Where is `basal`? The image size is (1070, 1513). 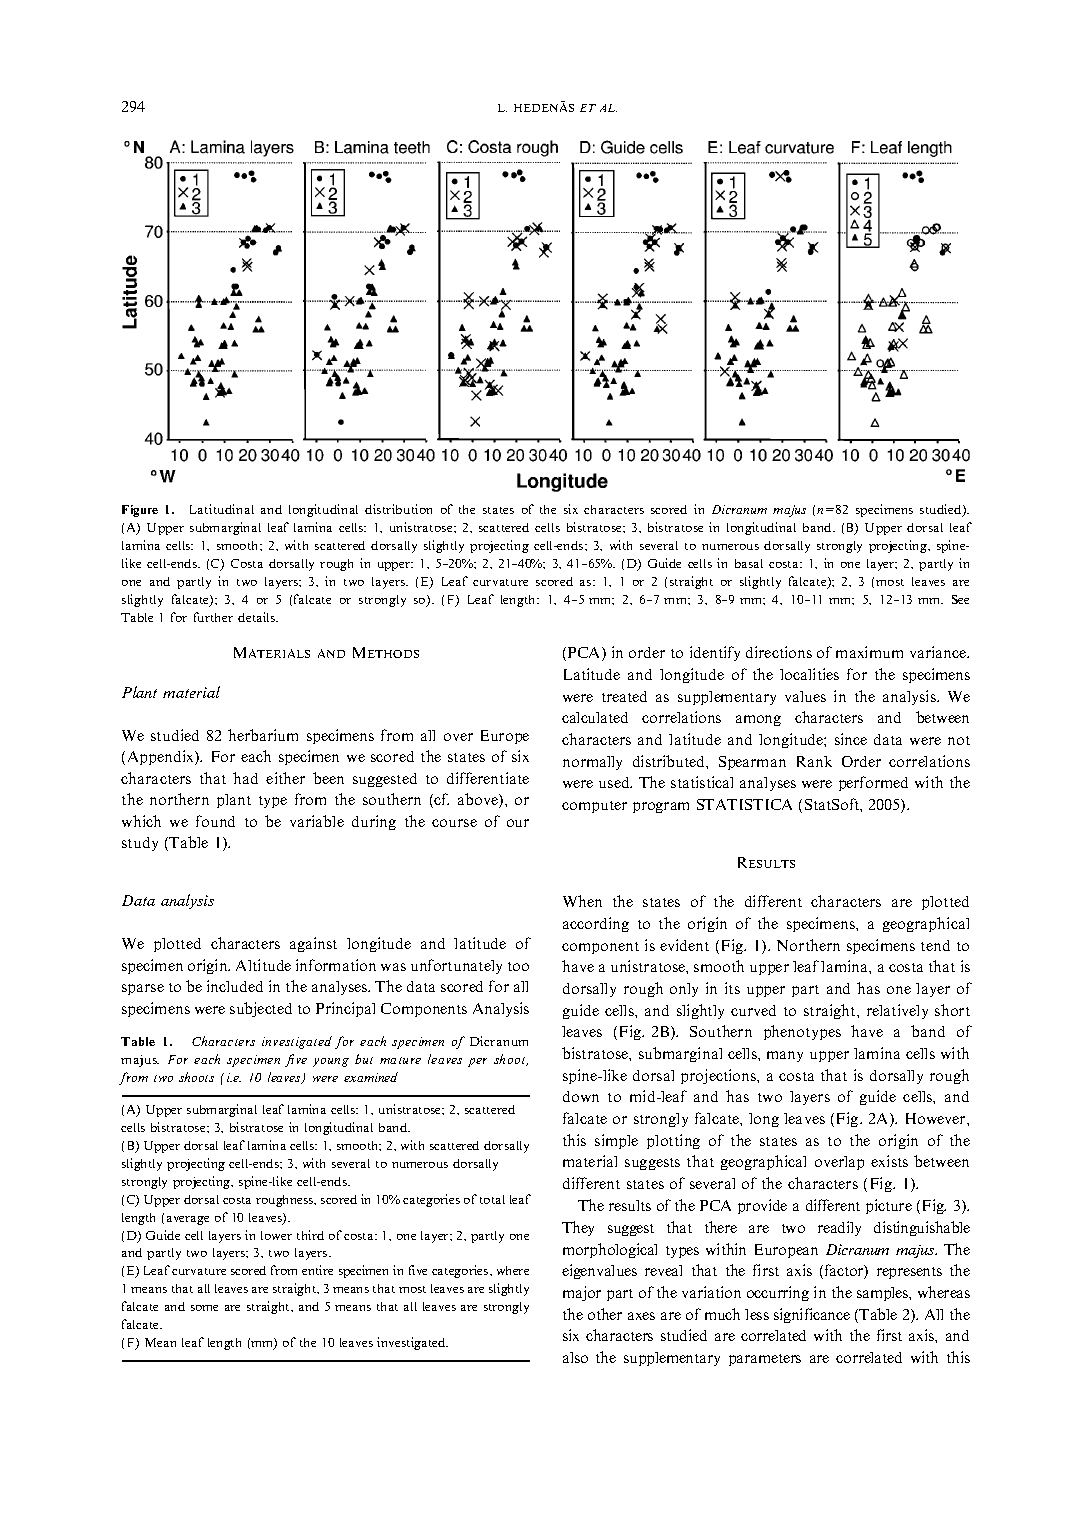
basal is located at coordinates (749, 563).
